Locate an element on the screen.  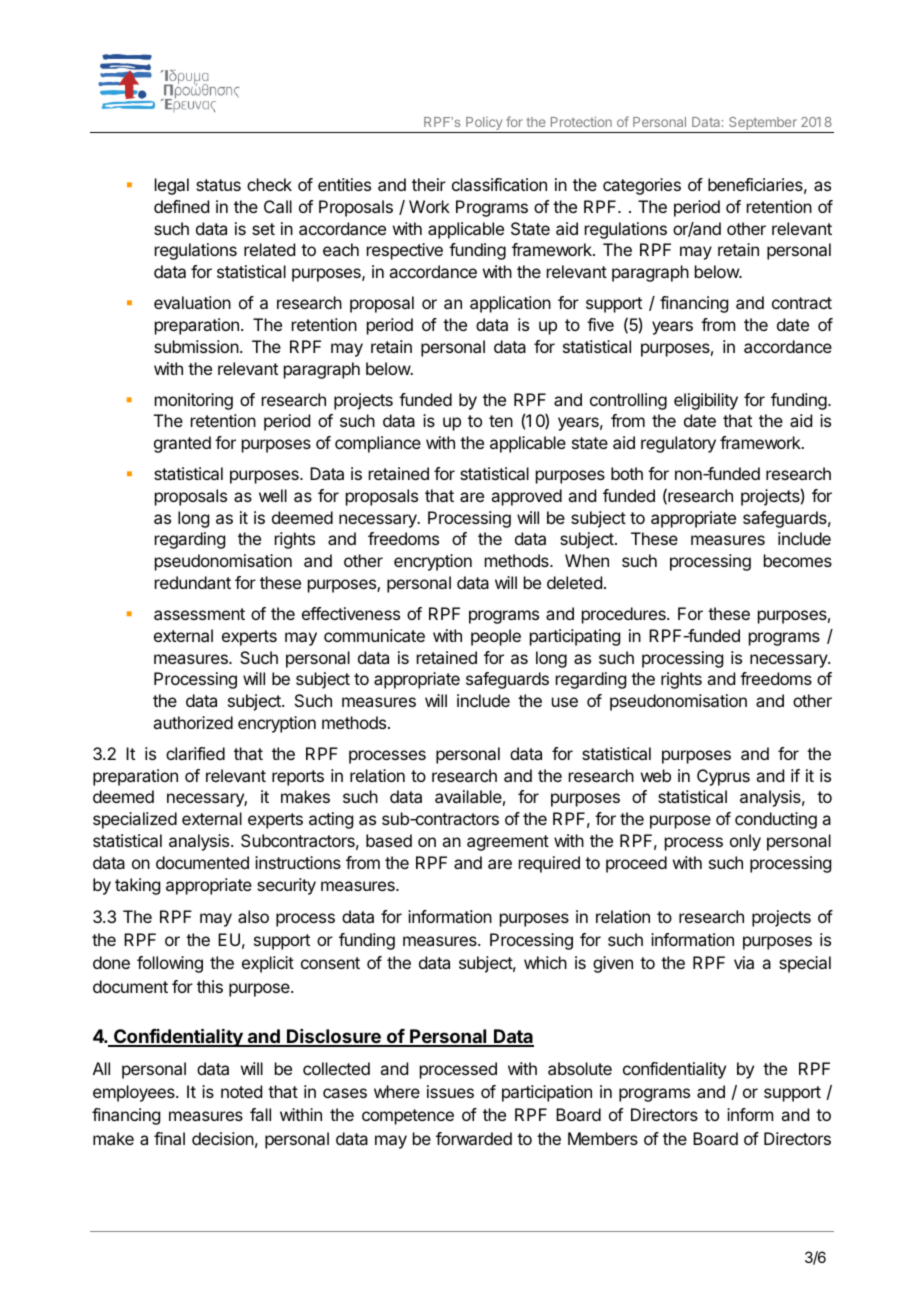
taking is located at coordinates (137, 886).
